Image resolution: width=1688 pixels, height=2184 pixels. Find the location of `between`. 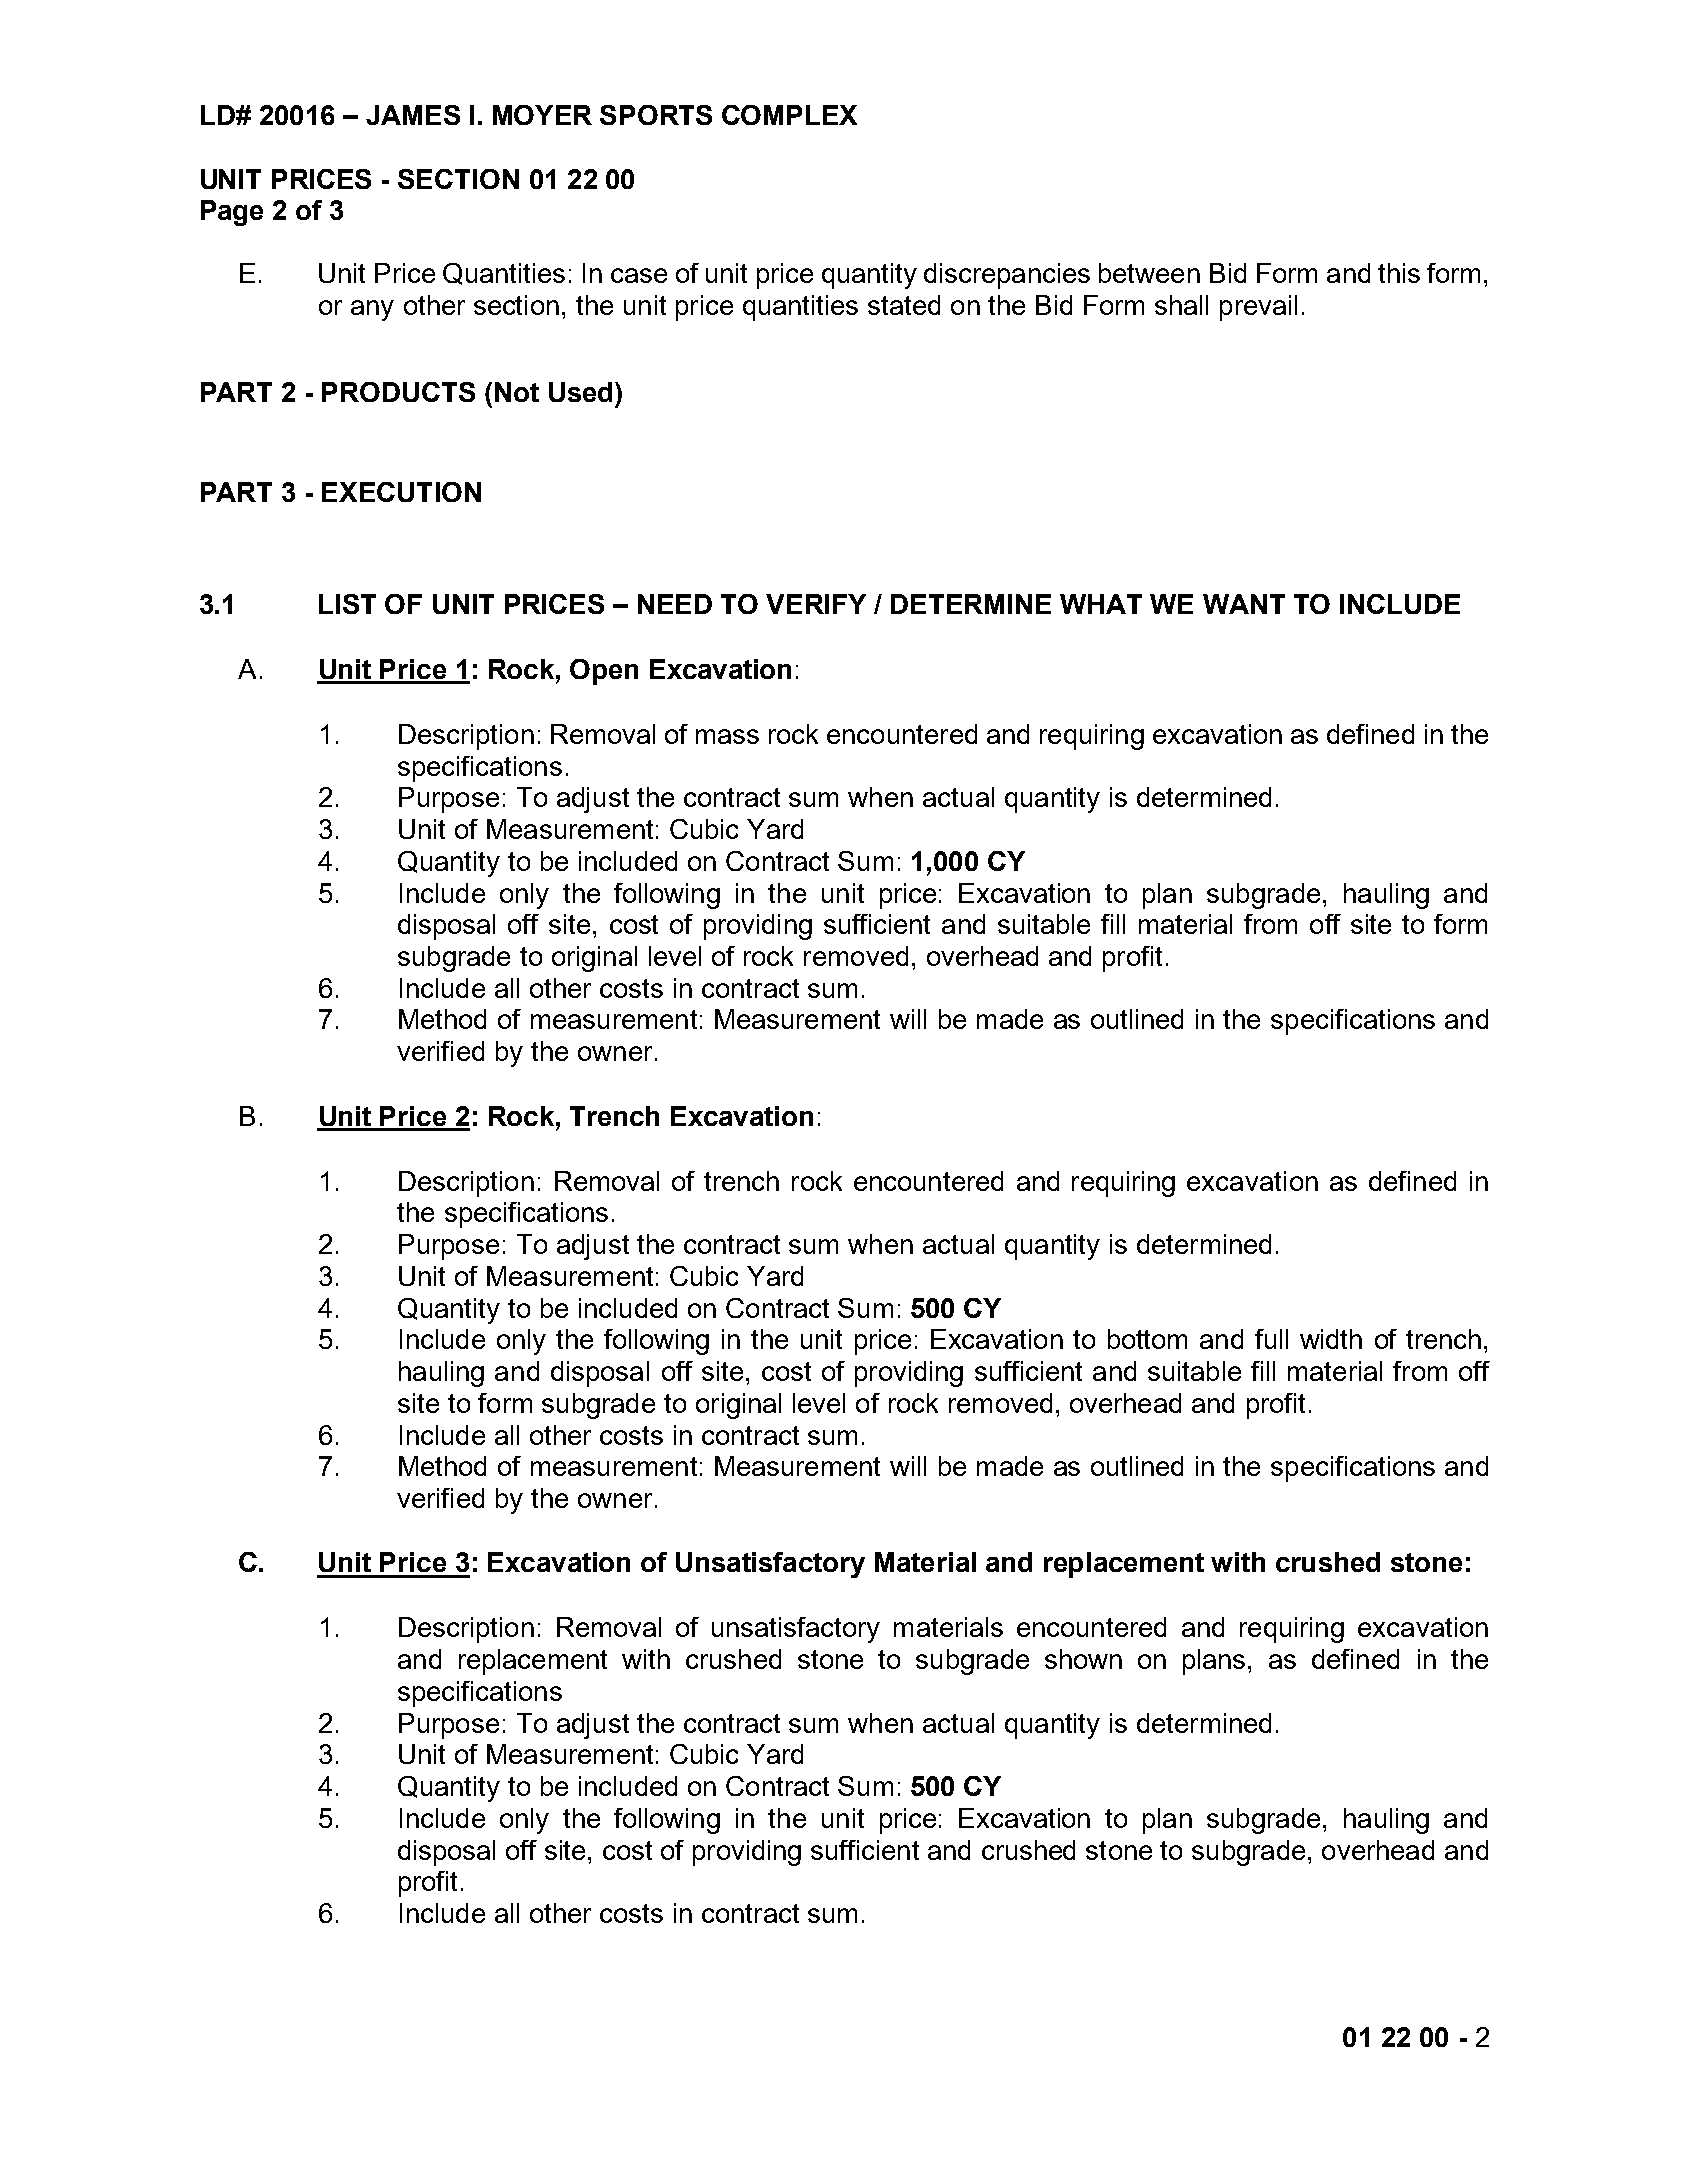

between is located at coordinates (1149, 273).
